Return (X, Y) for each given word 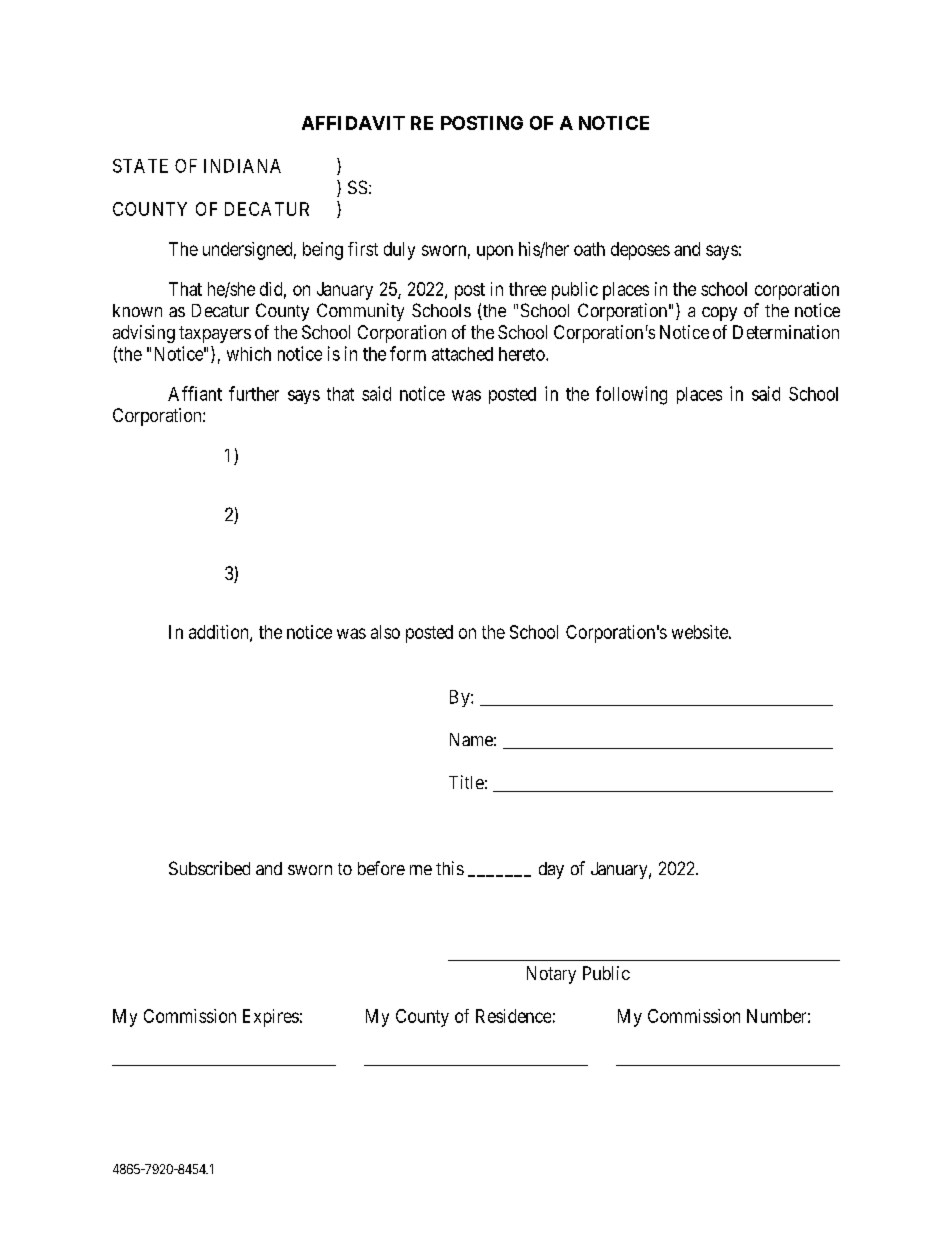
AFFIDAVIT (353, 123)
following (631, 395)
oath (589, 249)
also (385, 632)
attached (462, 354)
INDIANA (242, 166)
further (254, 393)
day (551, 870)
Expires (271, 1018)
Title (466, 782)
